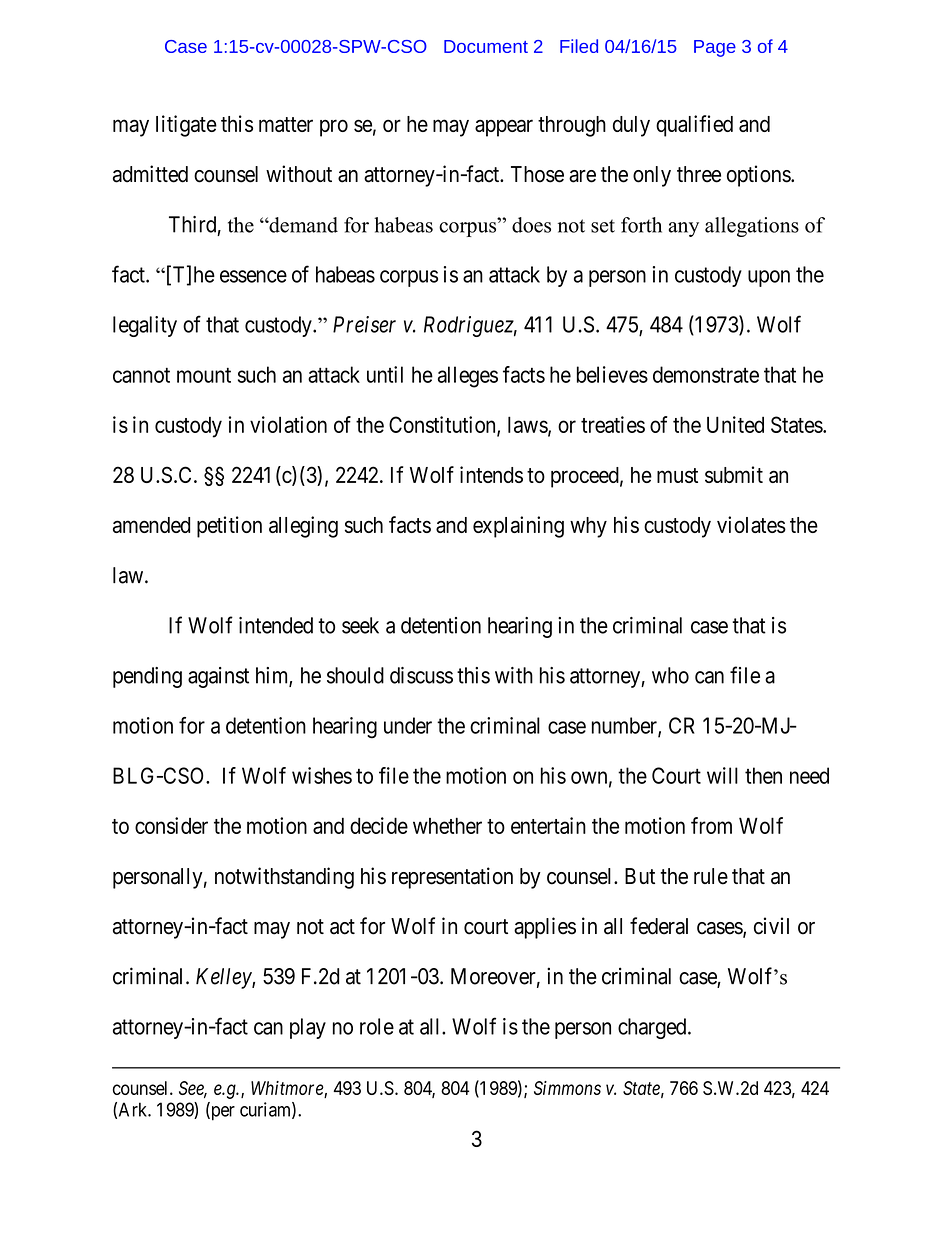 The width and height of the page is (952, 1233). What do you see at coordinates (518, 527) in the page?
I see `explaining` at bounding box center [518, 527].
